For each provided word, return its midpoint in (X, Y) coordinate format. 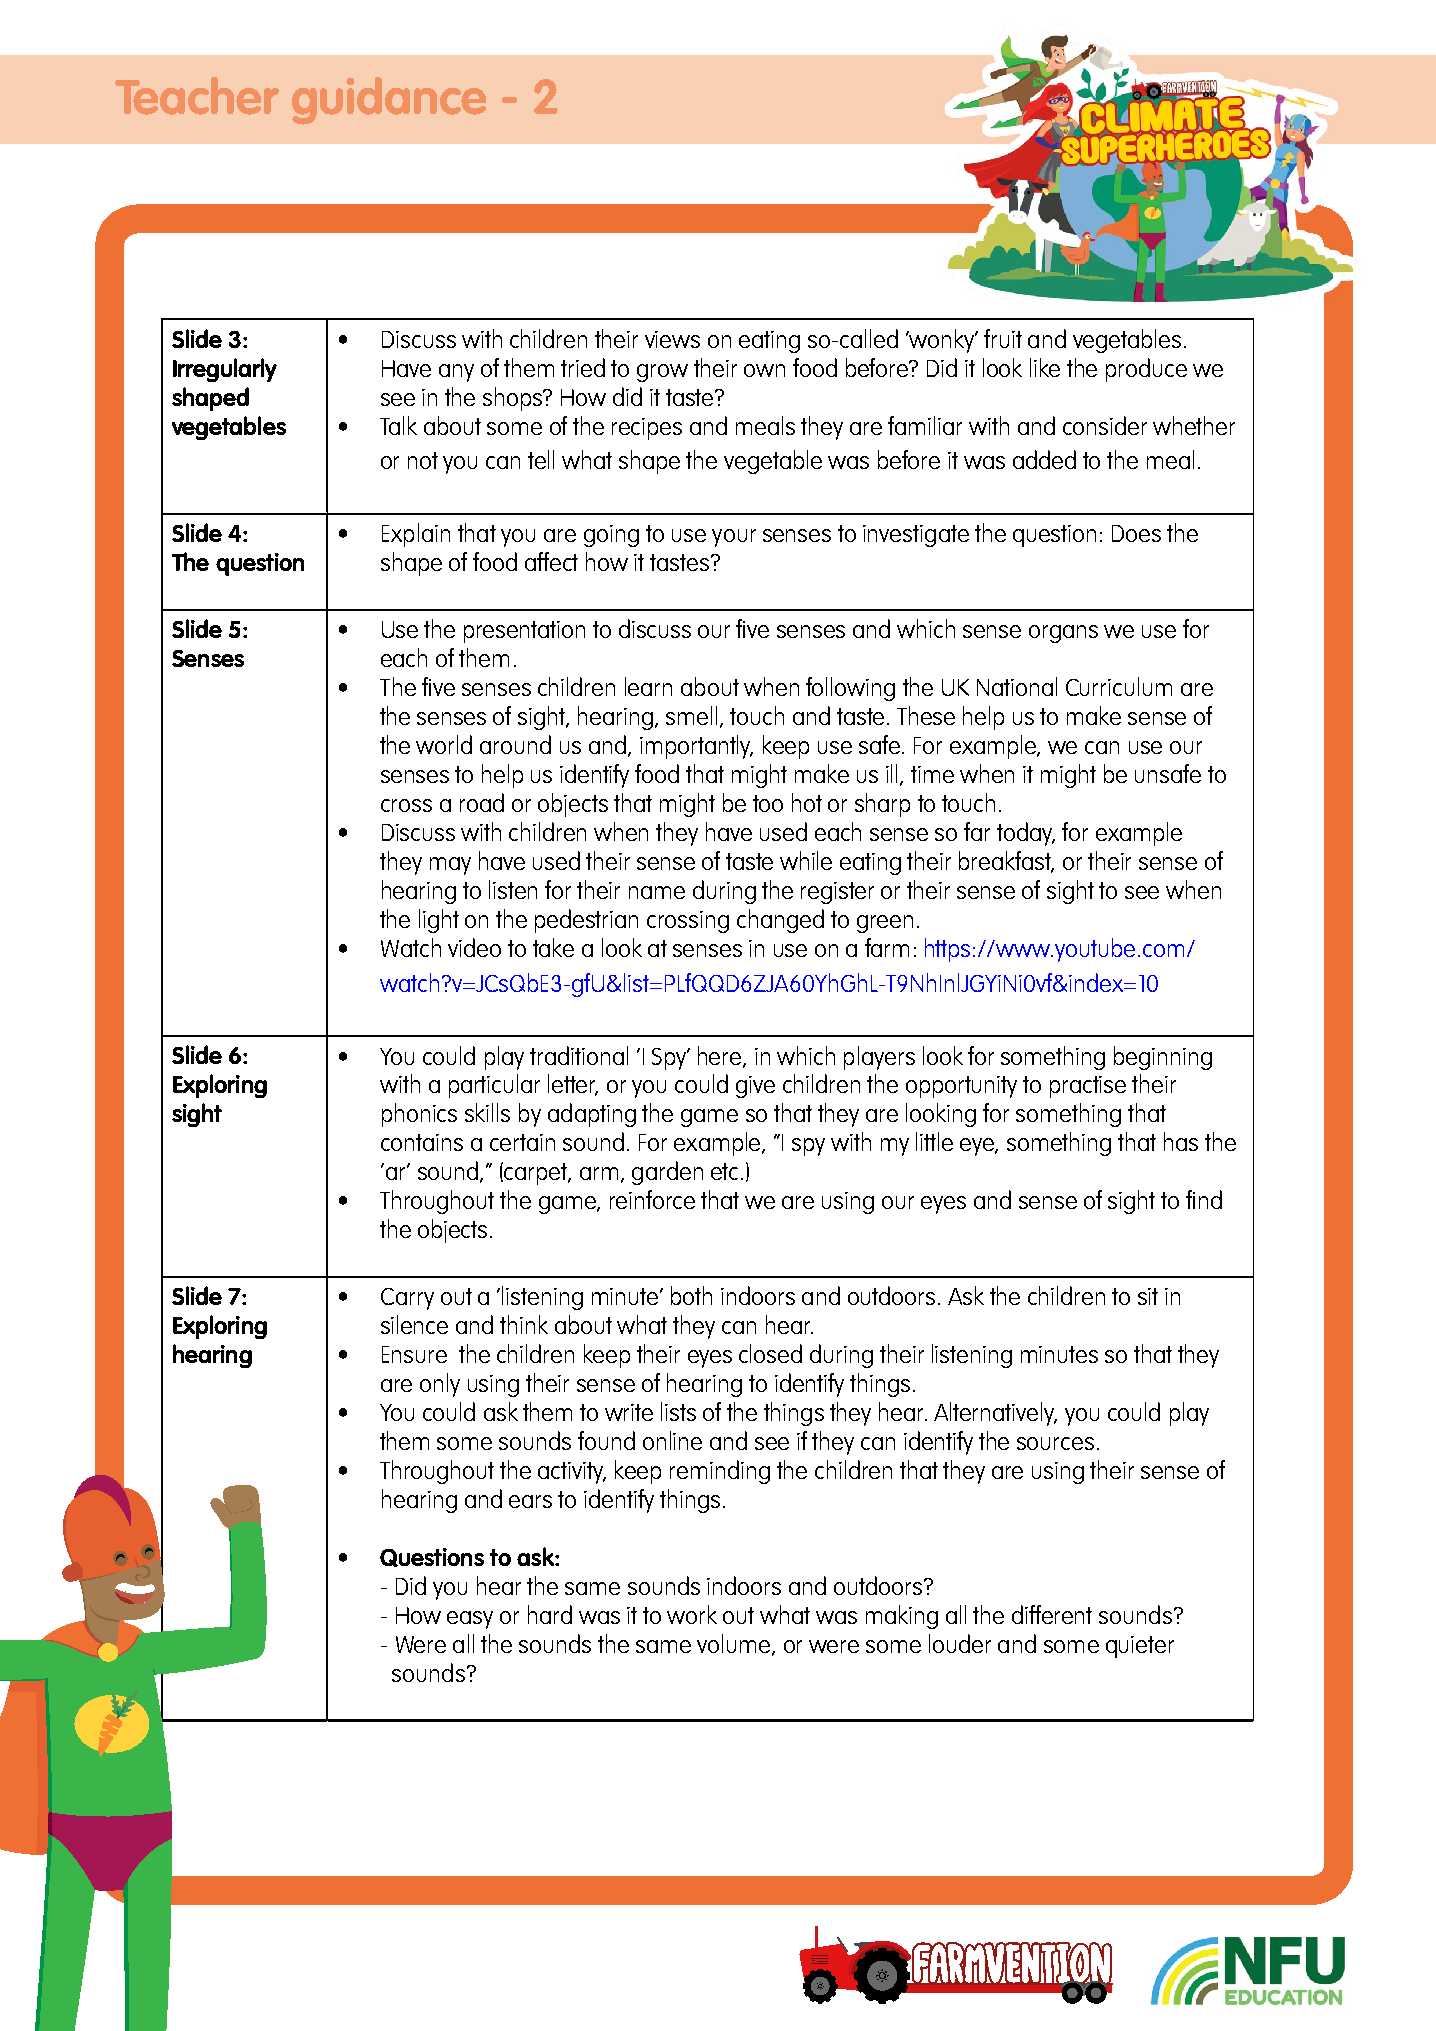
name (657, 892)
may (450, 866)
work (692, 1614)
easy (470, 1620)
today (1026, 834)
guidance (389, 101)
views (672, 339)
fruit (1003, 338)
